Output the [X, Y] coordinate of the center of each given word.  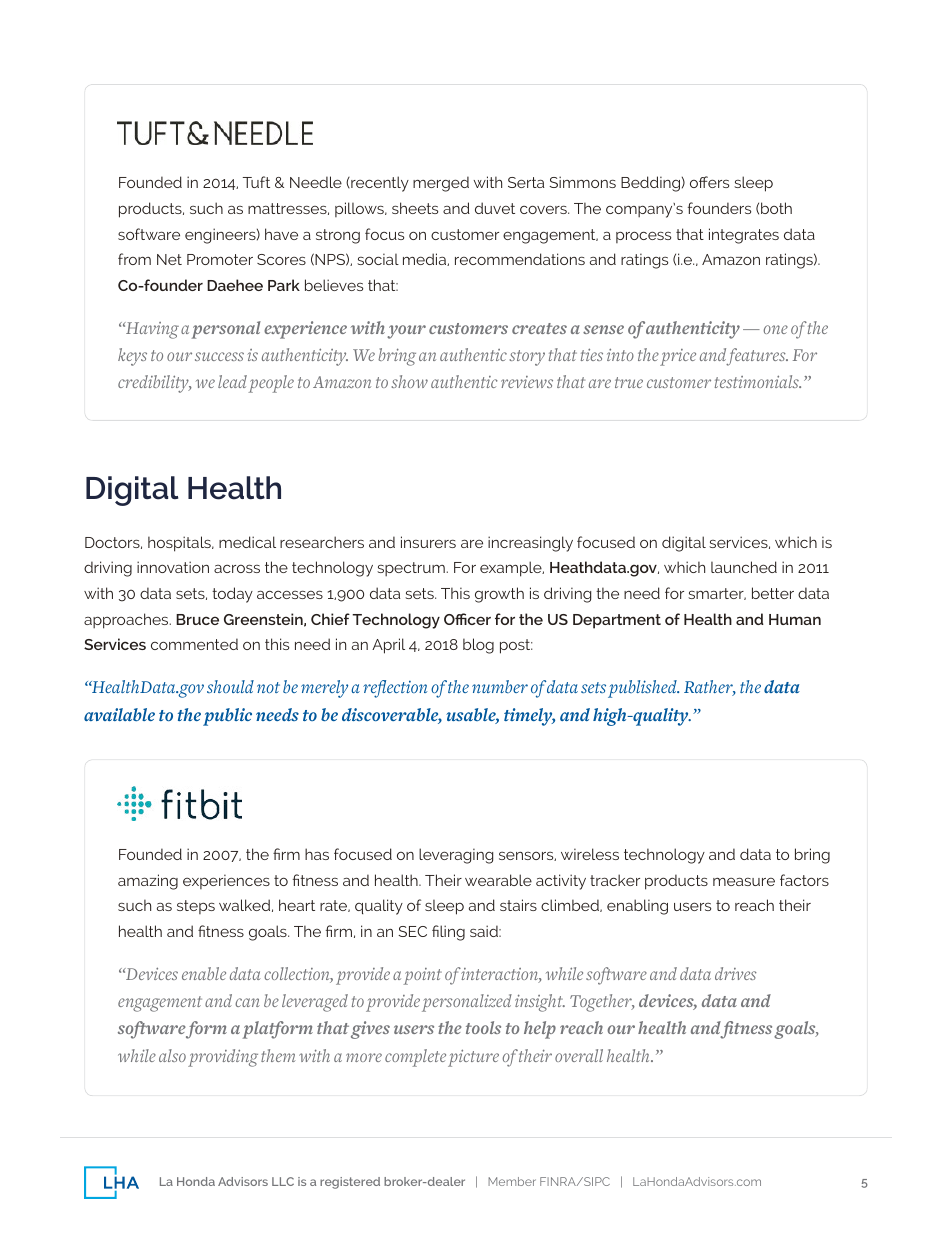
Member [512, 1181]
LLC [283, 1181]
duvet [495, 208]
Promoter [220, 259]
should [230, 686]
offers [709, 182]
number [500, 687]
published [643, 689]
